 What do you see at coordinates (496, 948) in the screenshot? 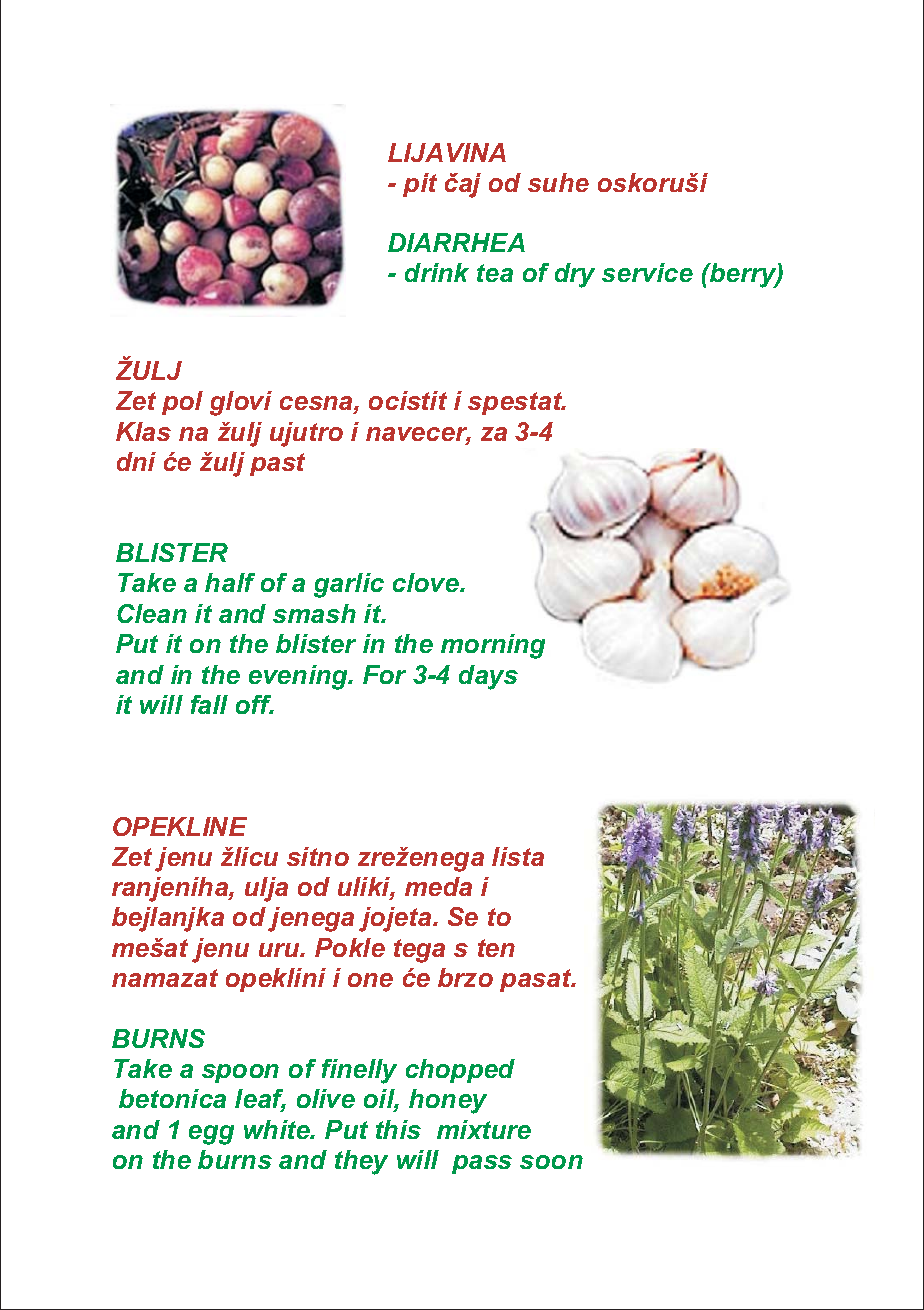
I see `ten` at bounding box center [496, 948].
